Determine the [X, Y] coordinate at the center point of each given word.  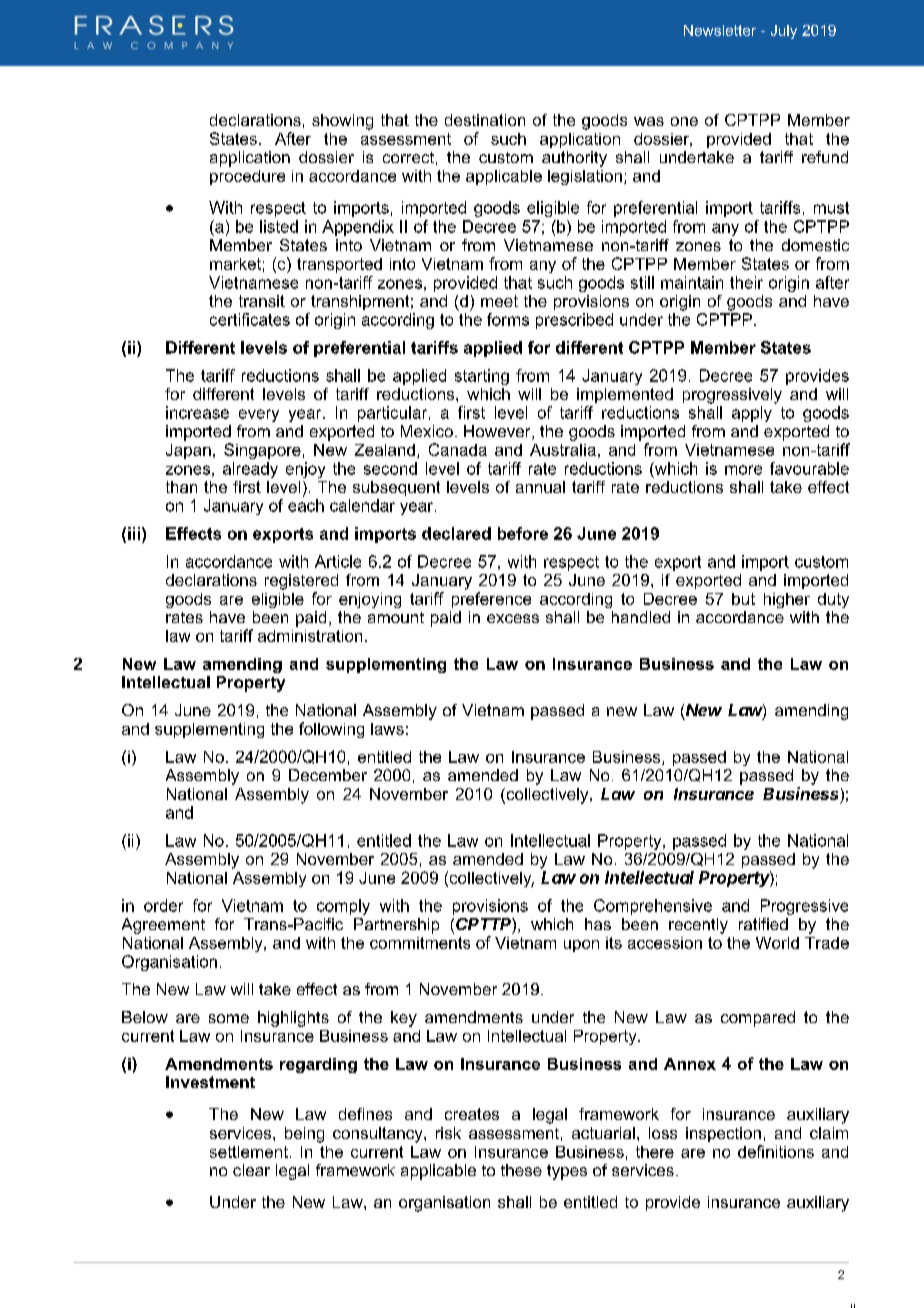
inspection [723, 1134]
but [743, 599]
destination [485, 120]
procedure [247, 177]
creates [472, 1114]
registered [301, 582]
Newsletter [720, 30]
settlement [249, 1152]
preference [491, 600]
